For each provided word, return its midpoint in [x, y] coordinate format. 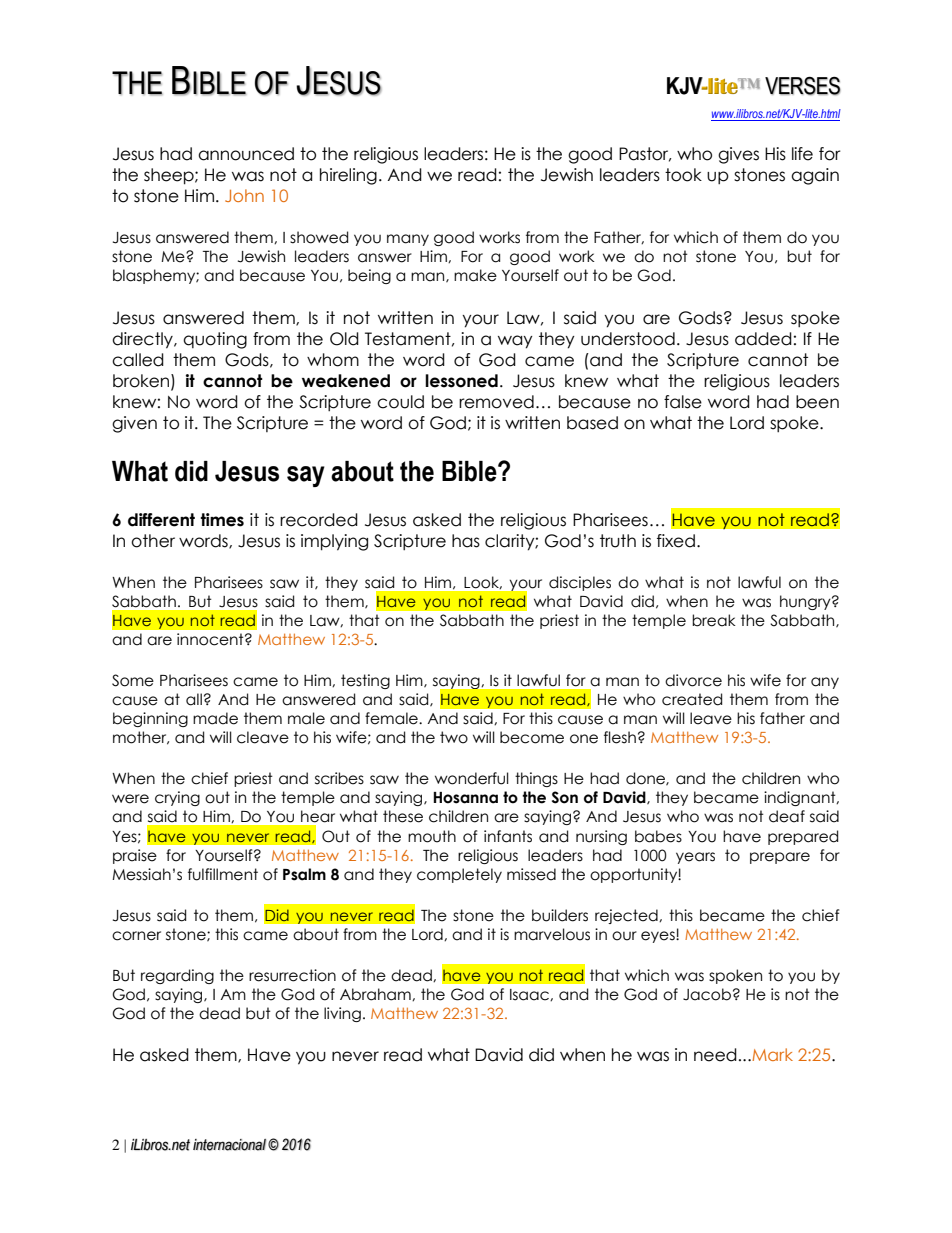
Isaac [530, 995]
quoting [215, 340]
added [763, 339]
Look [483, 583]
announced [246, 154]
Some [133, 680]
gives [738, 155]
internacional [229, 1145]
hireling [348, 176]
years [695, 858]
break [714, 620]
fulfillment [223, 874]
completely [459, 875]
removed [496, 402]
